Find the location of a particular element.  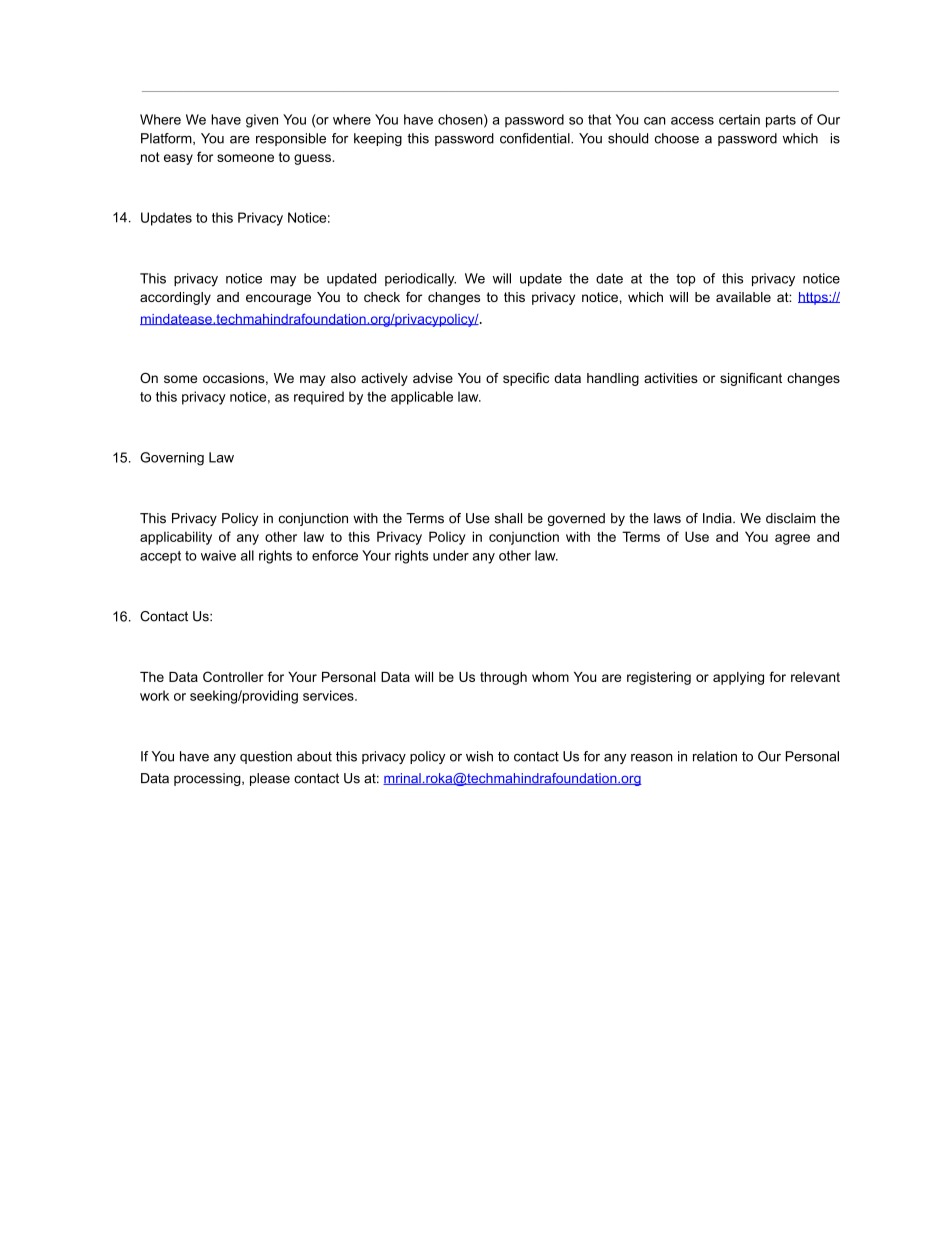

specific is located at coordinates (526, 379).
